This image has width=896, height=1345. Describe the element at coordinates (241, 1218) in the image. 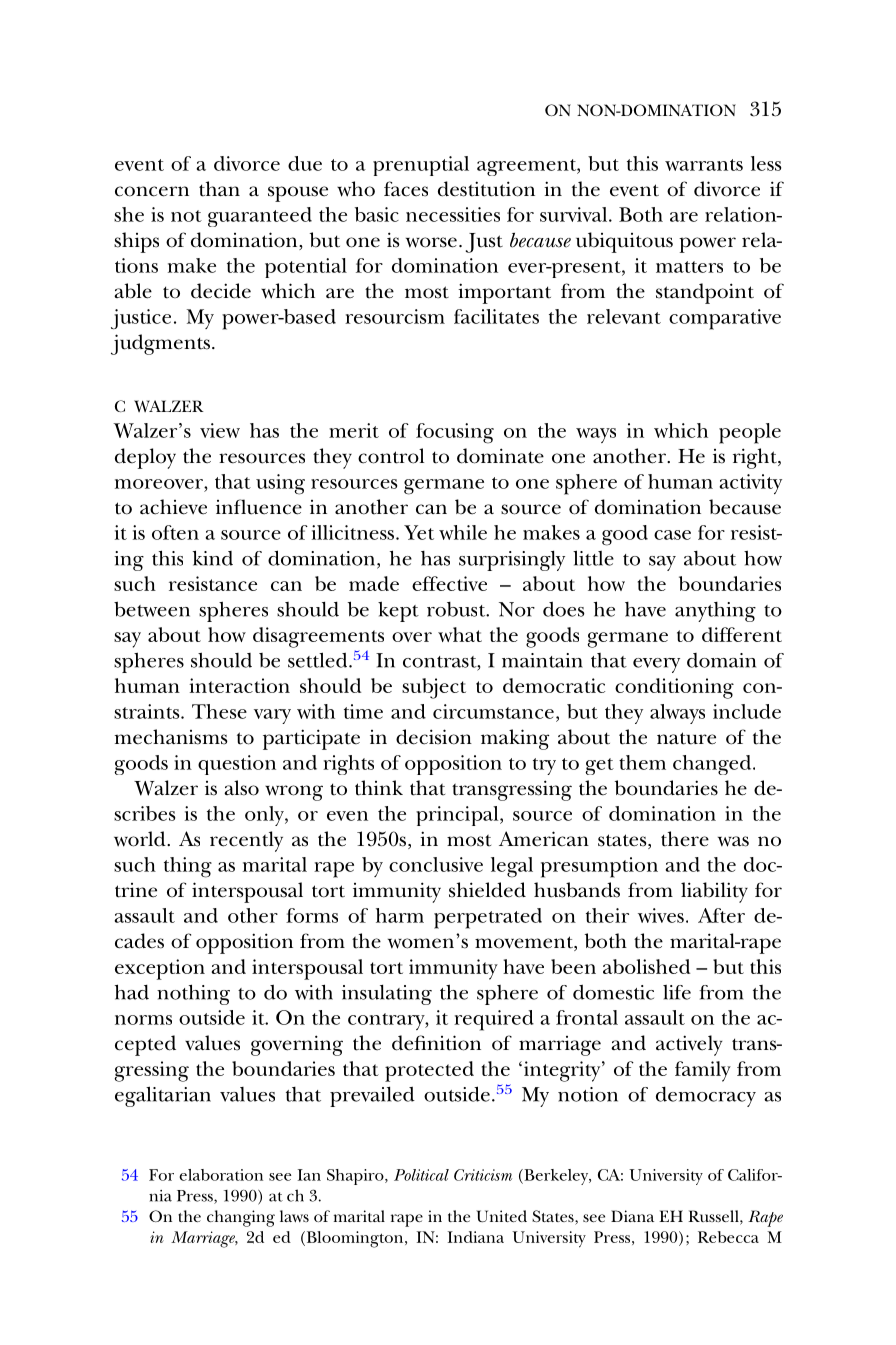

I see `changing` at that location.
